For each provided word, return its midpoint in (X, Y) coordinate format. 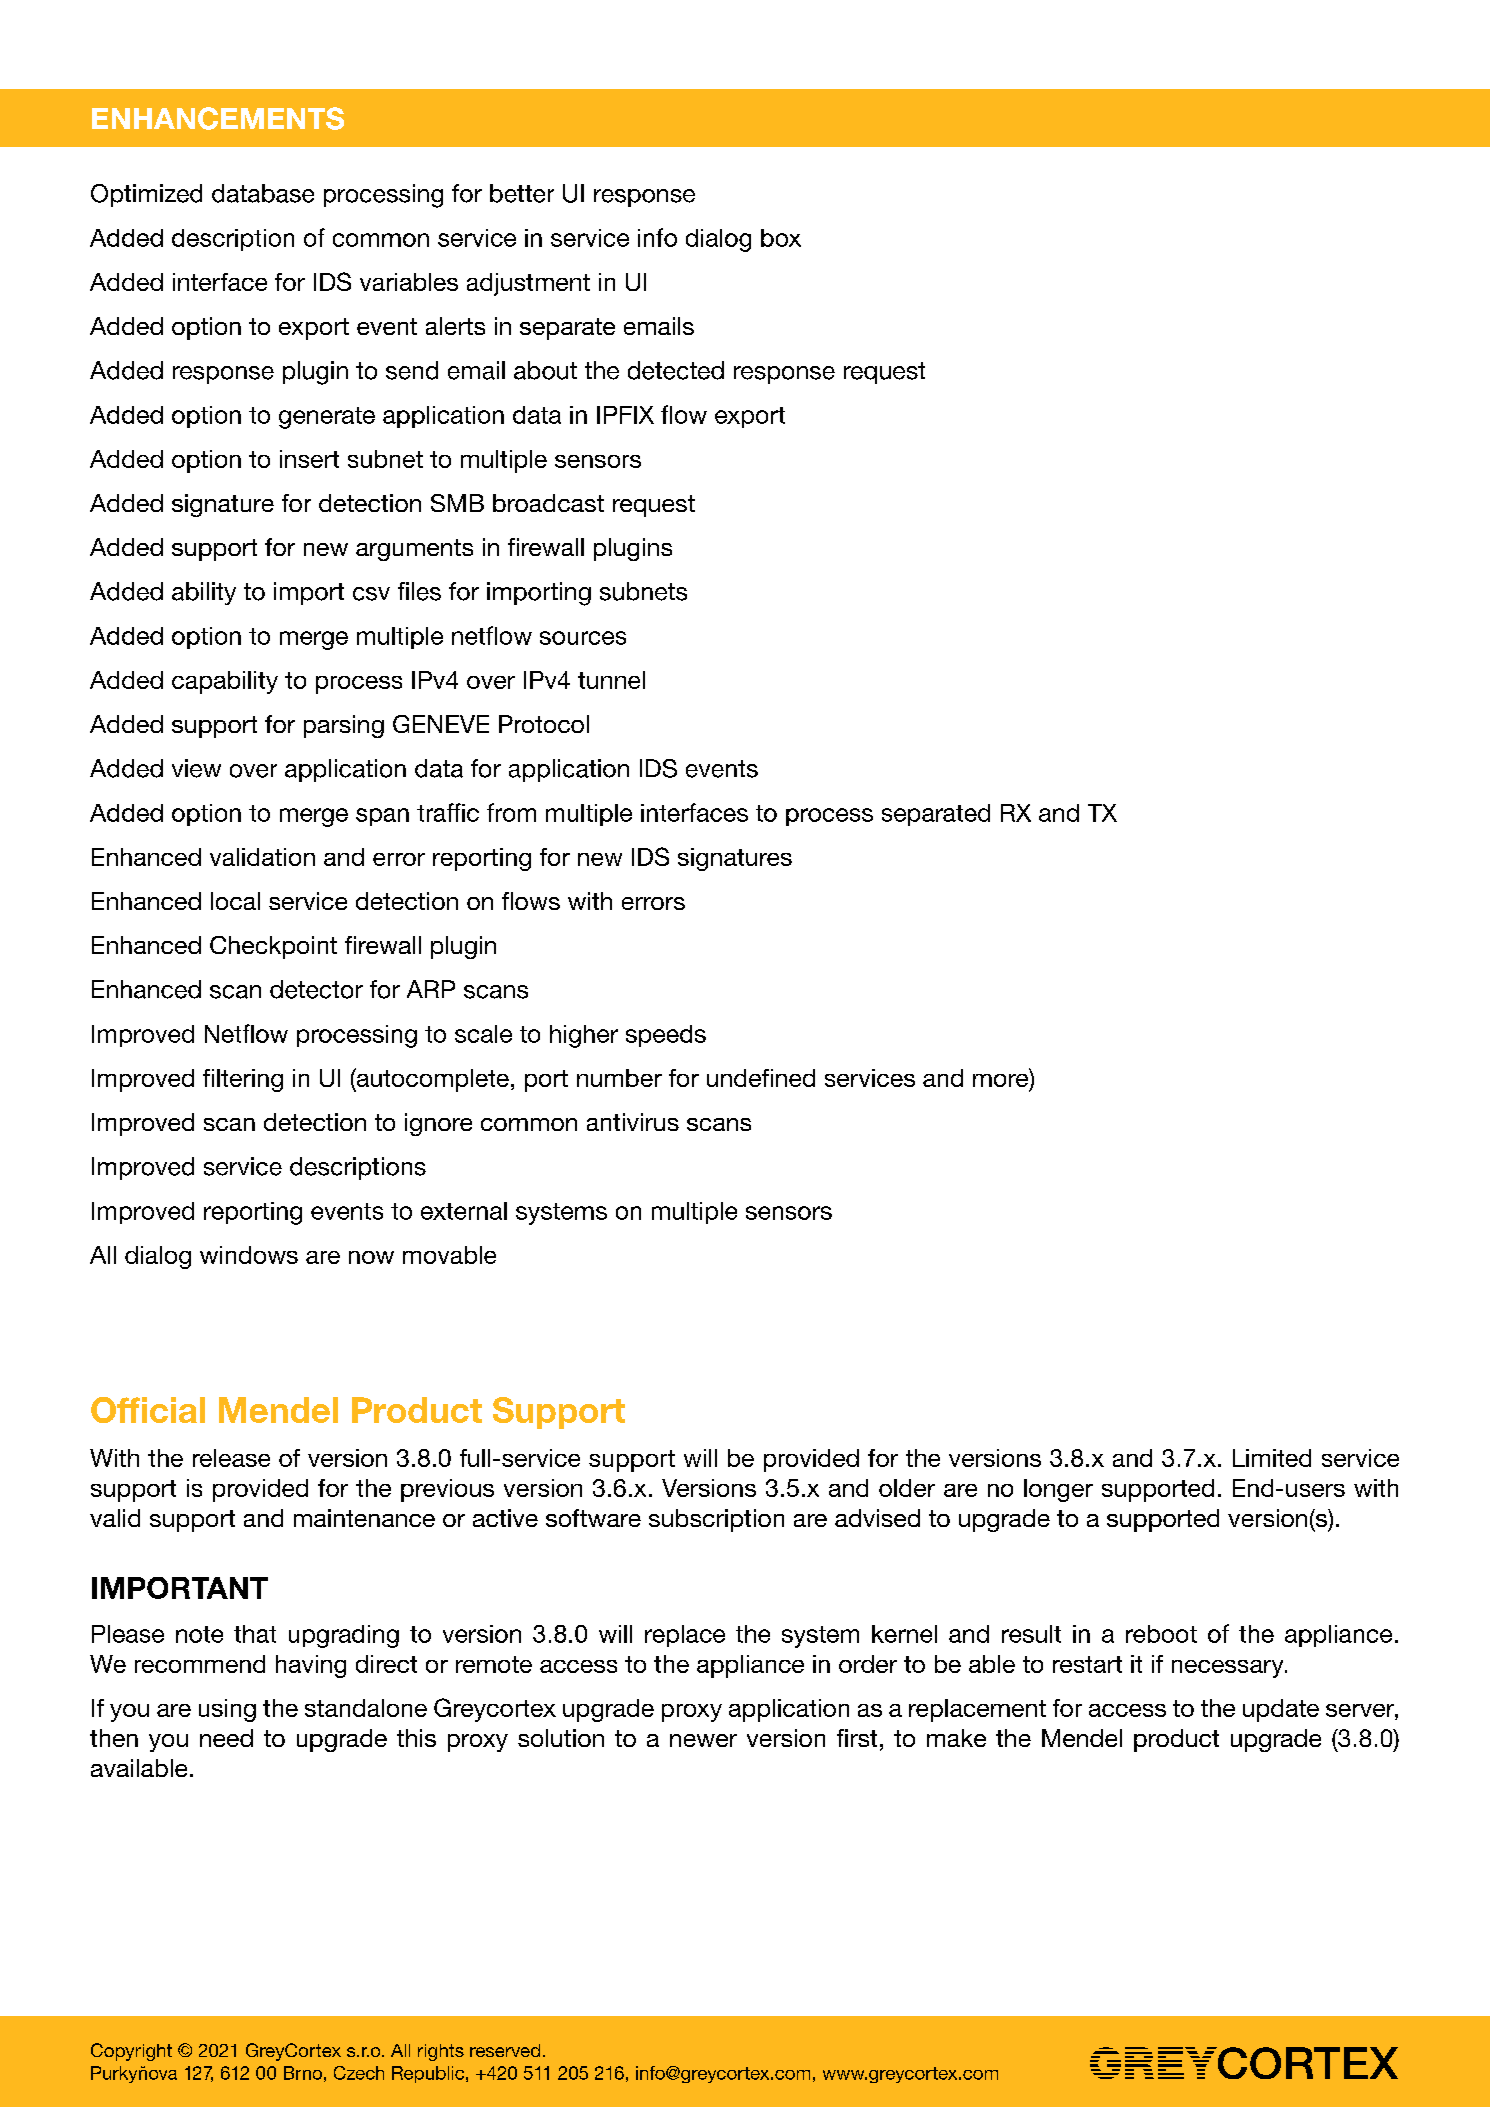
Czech (359, 2073)
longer (1058, 1490)
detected (676, 370)
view (196, 768)
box (781, 238)
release (231, 1458)
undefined (761, 1078)
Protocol (544, 724)
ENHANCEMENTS (218, 118)
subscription (716, 1520)
